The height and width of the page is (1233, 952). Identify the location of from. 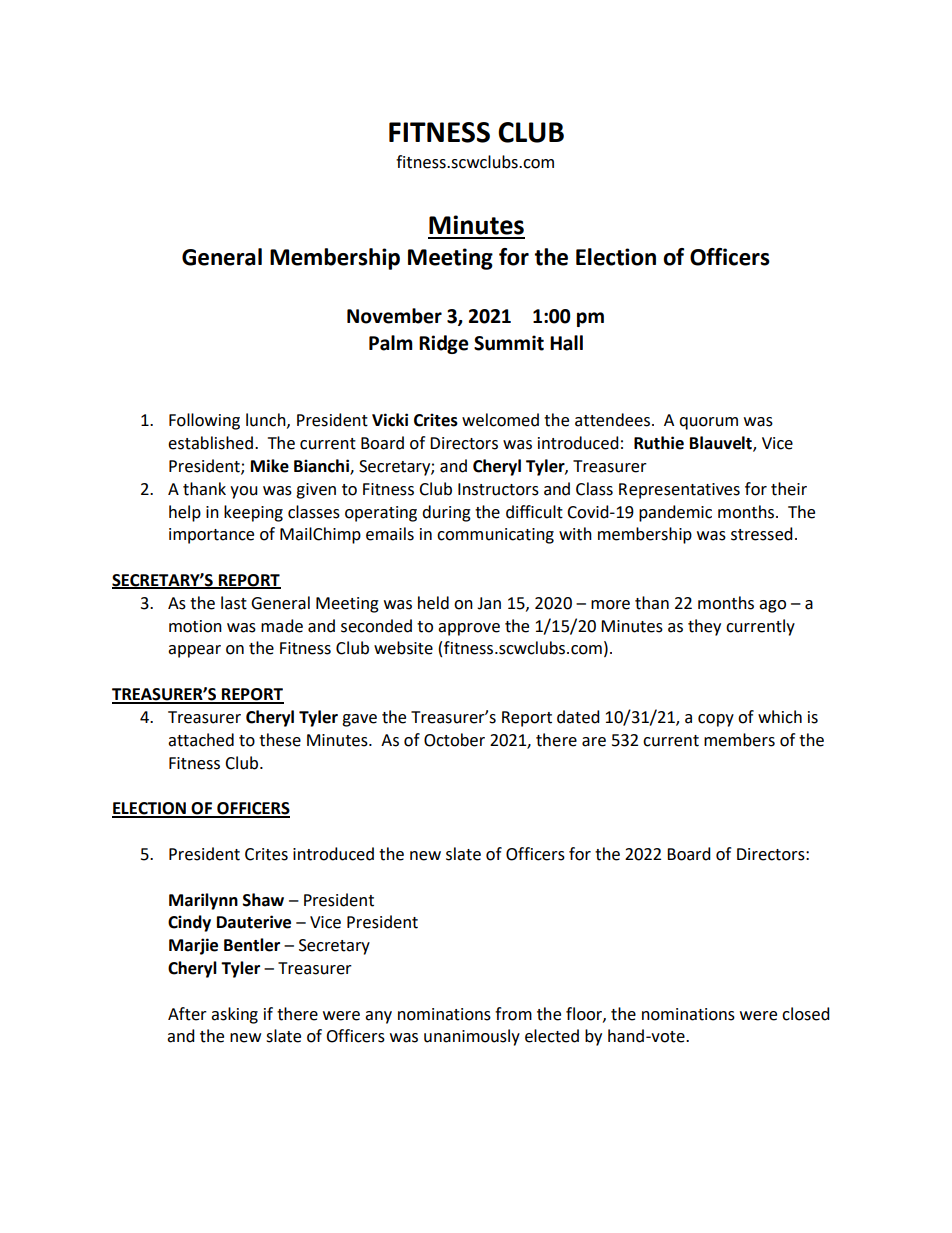
(513, 1014).
